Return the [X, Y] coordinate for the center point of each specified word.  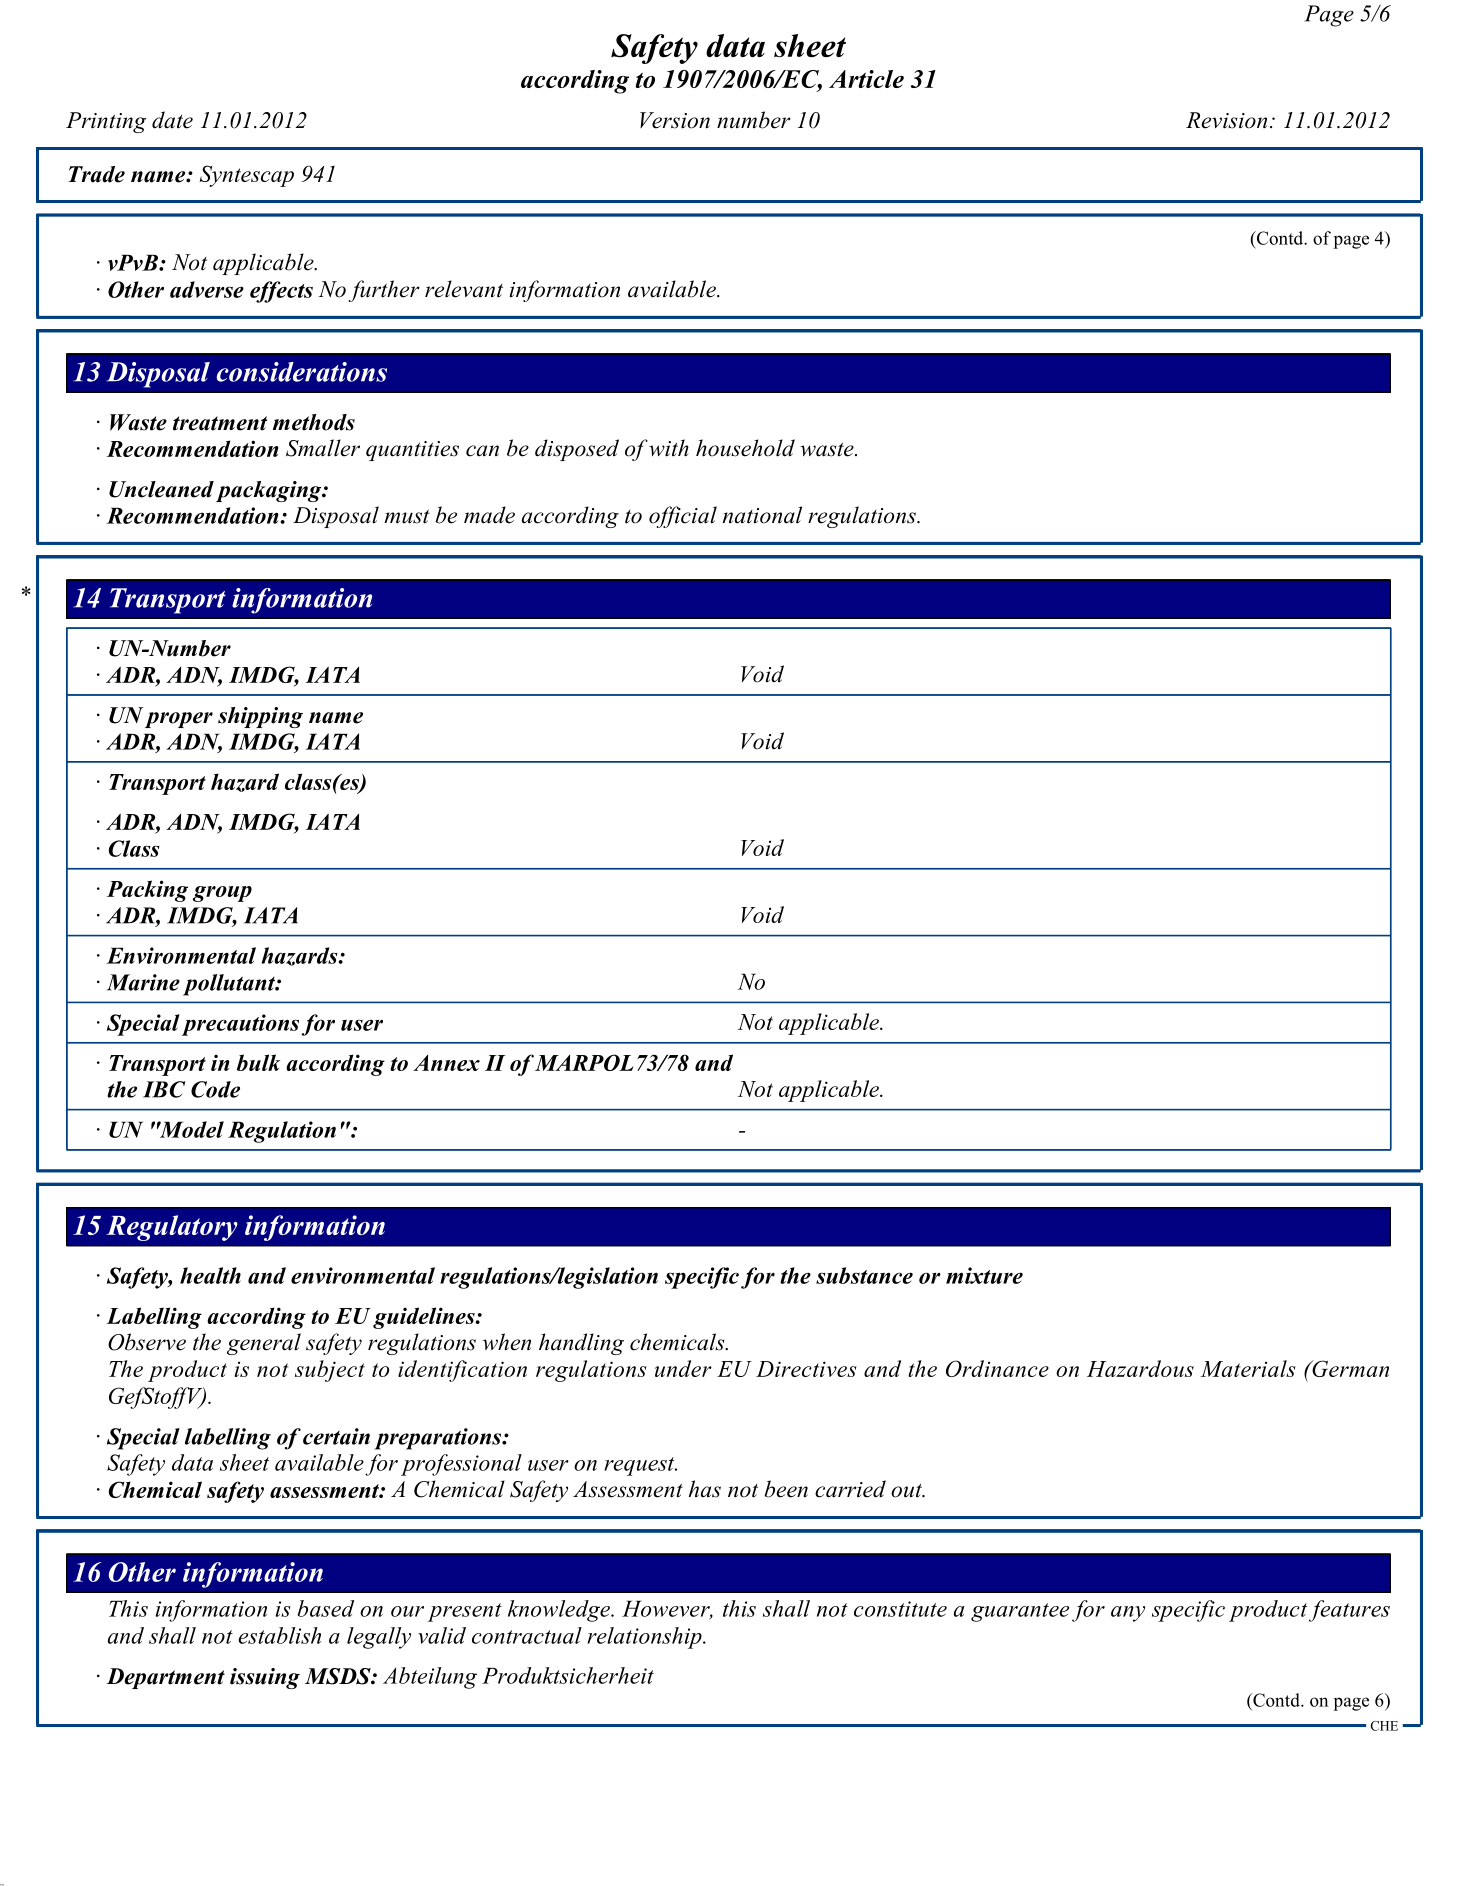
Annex [446, 1063]
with [669, 448]
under [683, 1368]
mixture [984, 1275]
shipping [260, 717]
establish [279, 1635]
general [264, 1344]
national [762, 515]
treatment [220, 423]
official [683, 517]
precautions [240, 1025]
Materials [1248, 1368]
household [745, 448]
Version [675, 120]
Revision [1226, 120]
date [172, 120]
